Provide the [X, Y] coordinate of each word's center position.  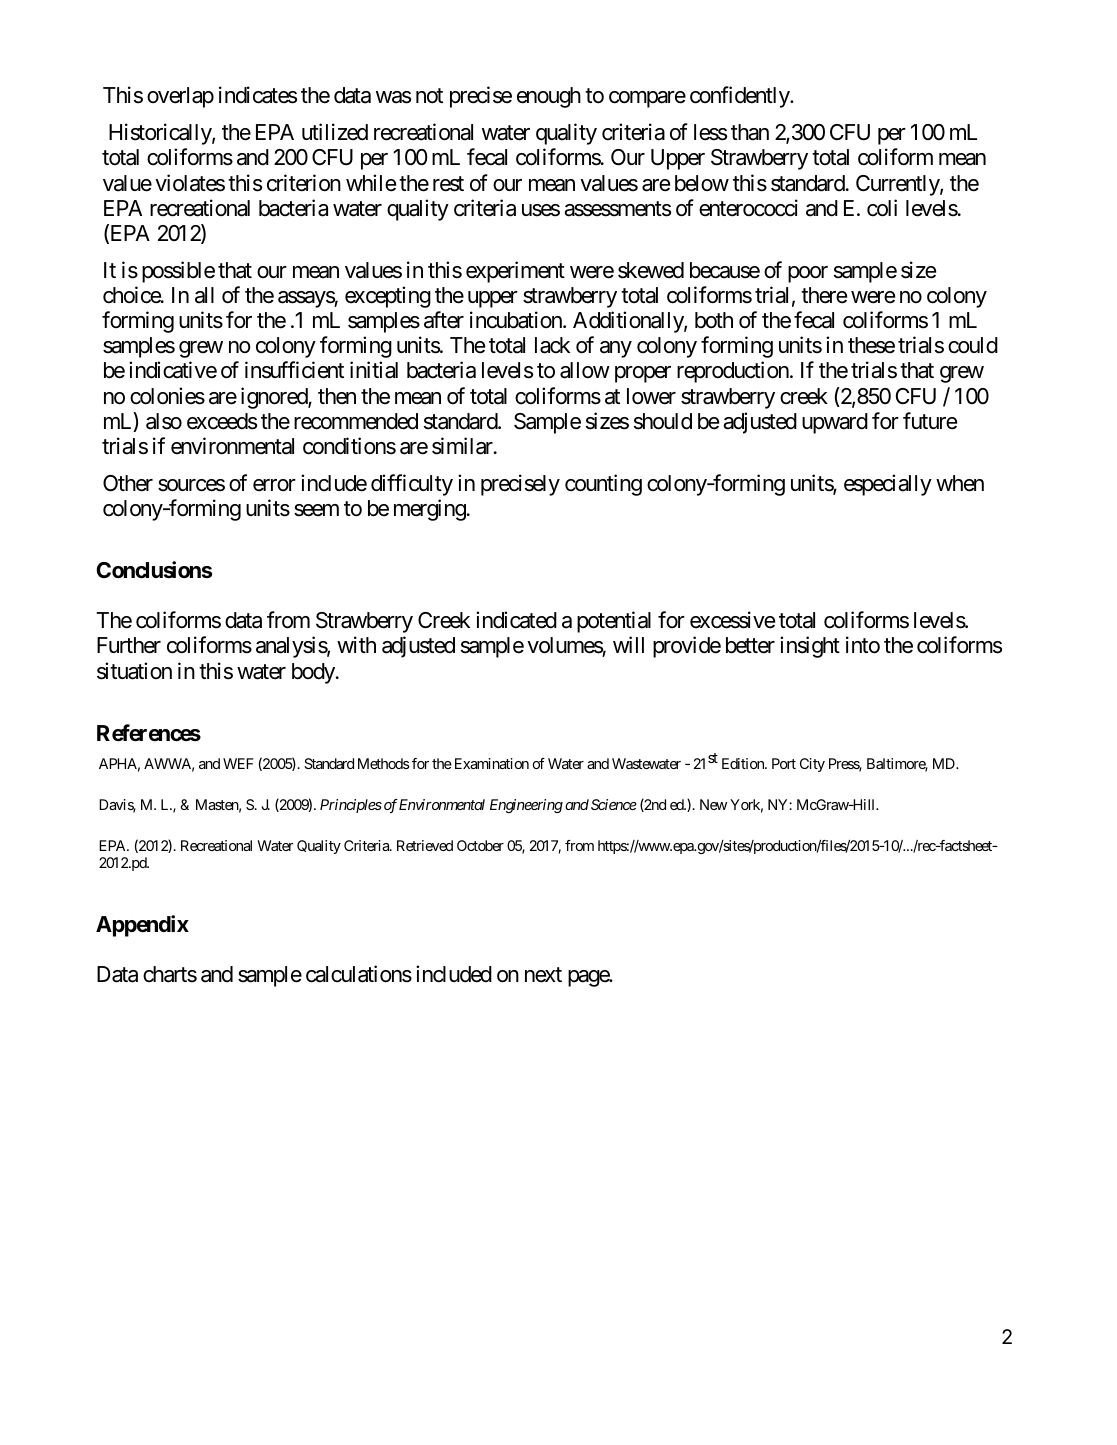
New [713, 804]
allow [585, 370]
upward [835, 423]
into [863, 645]
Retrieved [425, 845]
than [750, 132]
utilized [335, 132]
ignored [275, 398]
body [314, 673]
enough [549, 97]
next [543, 975]
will [628, 645]
